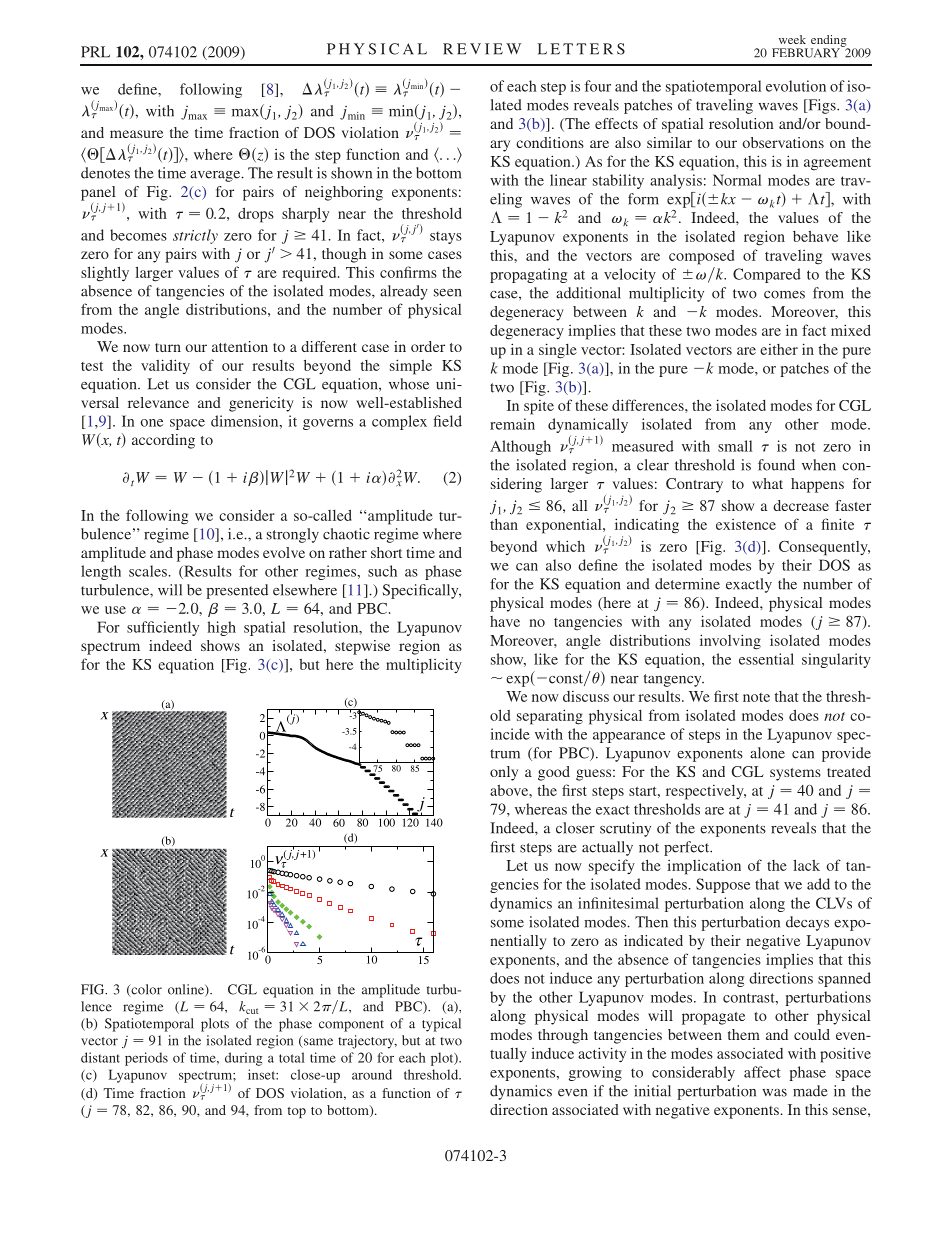 Image resolution: width=952 pixels, height=1233 pixels. What do you see at coordinates (168, 347) in the document?
I see `turn` at bounding box center [168, 347].
